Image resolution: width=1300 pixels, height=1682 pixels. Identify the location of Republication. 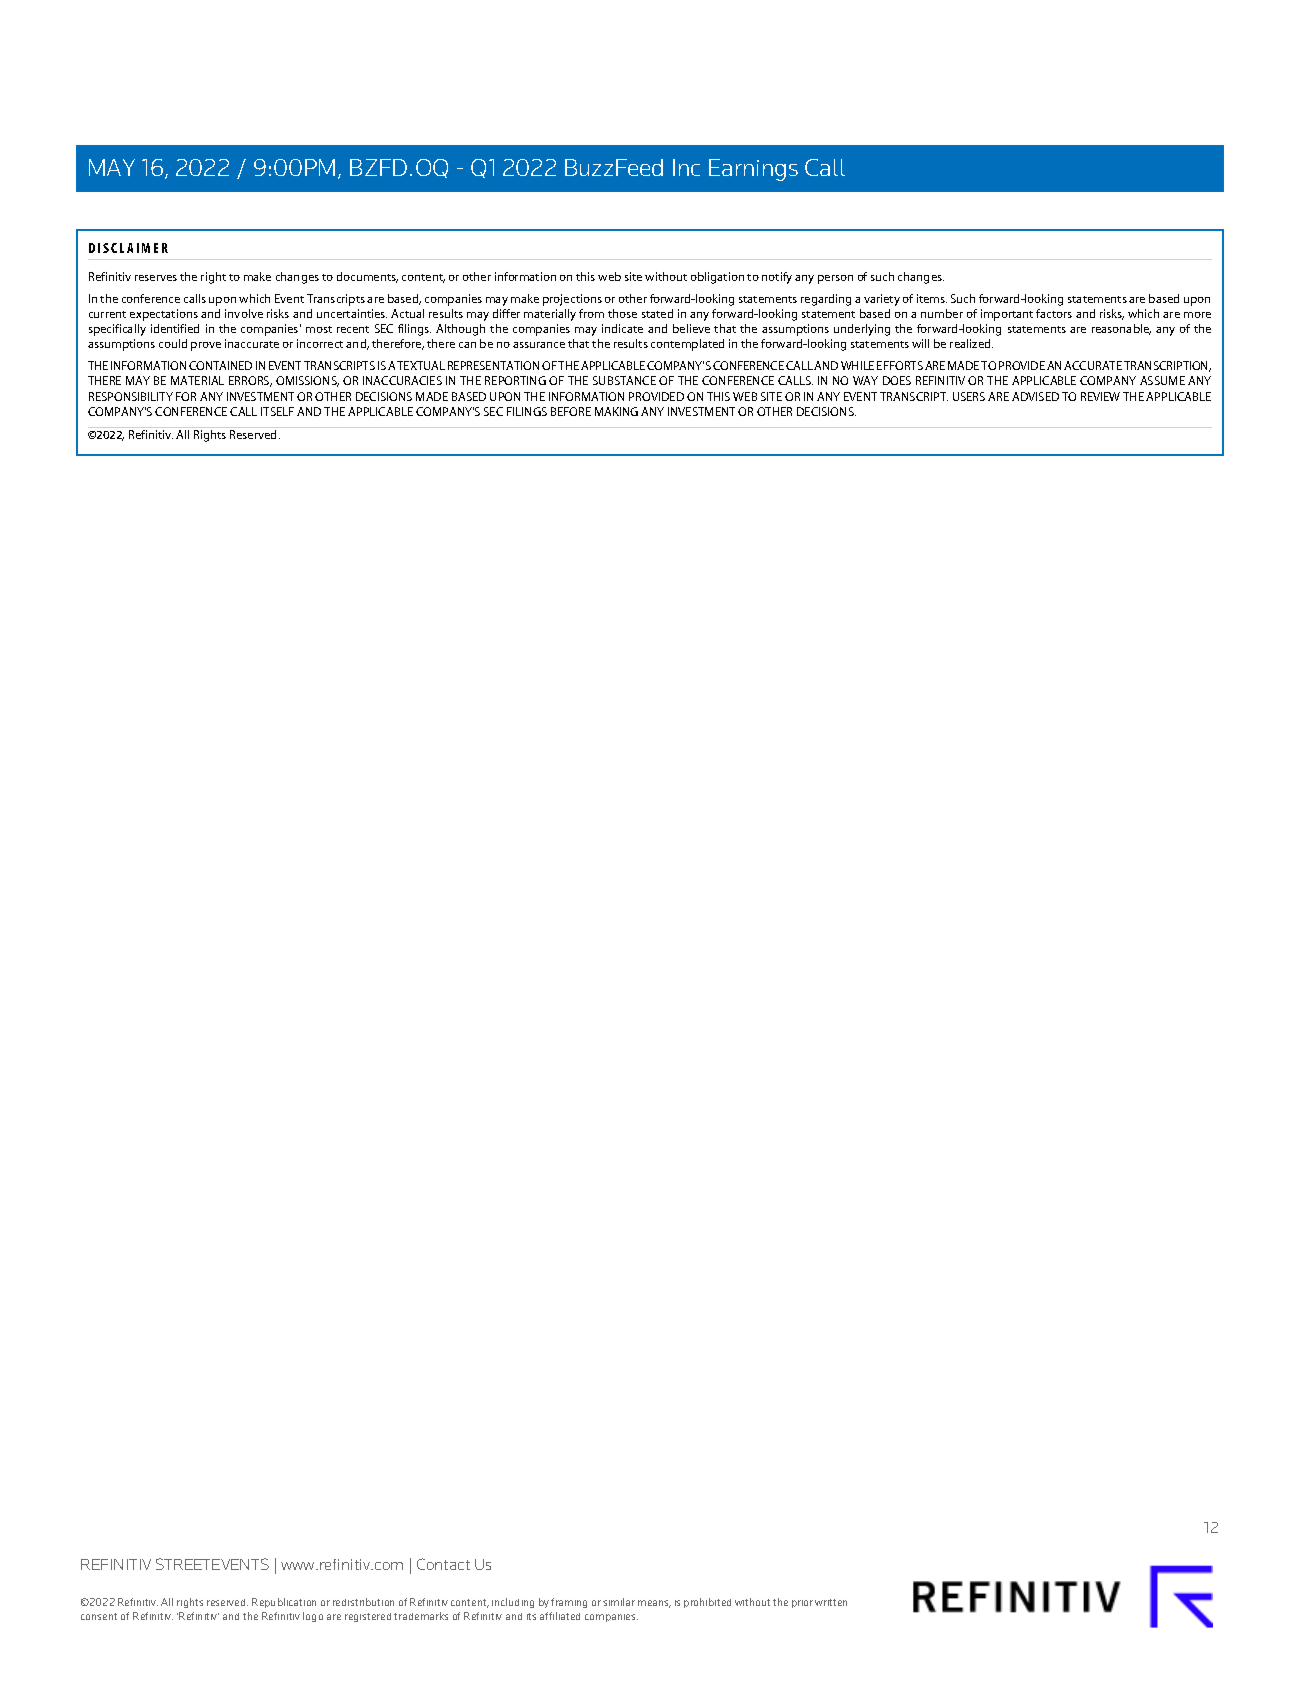
(284, 1603).
